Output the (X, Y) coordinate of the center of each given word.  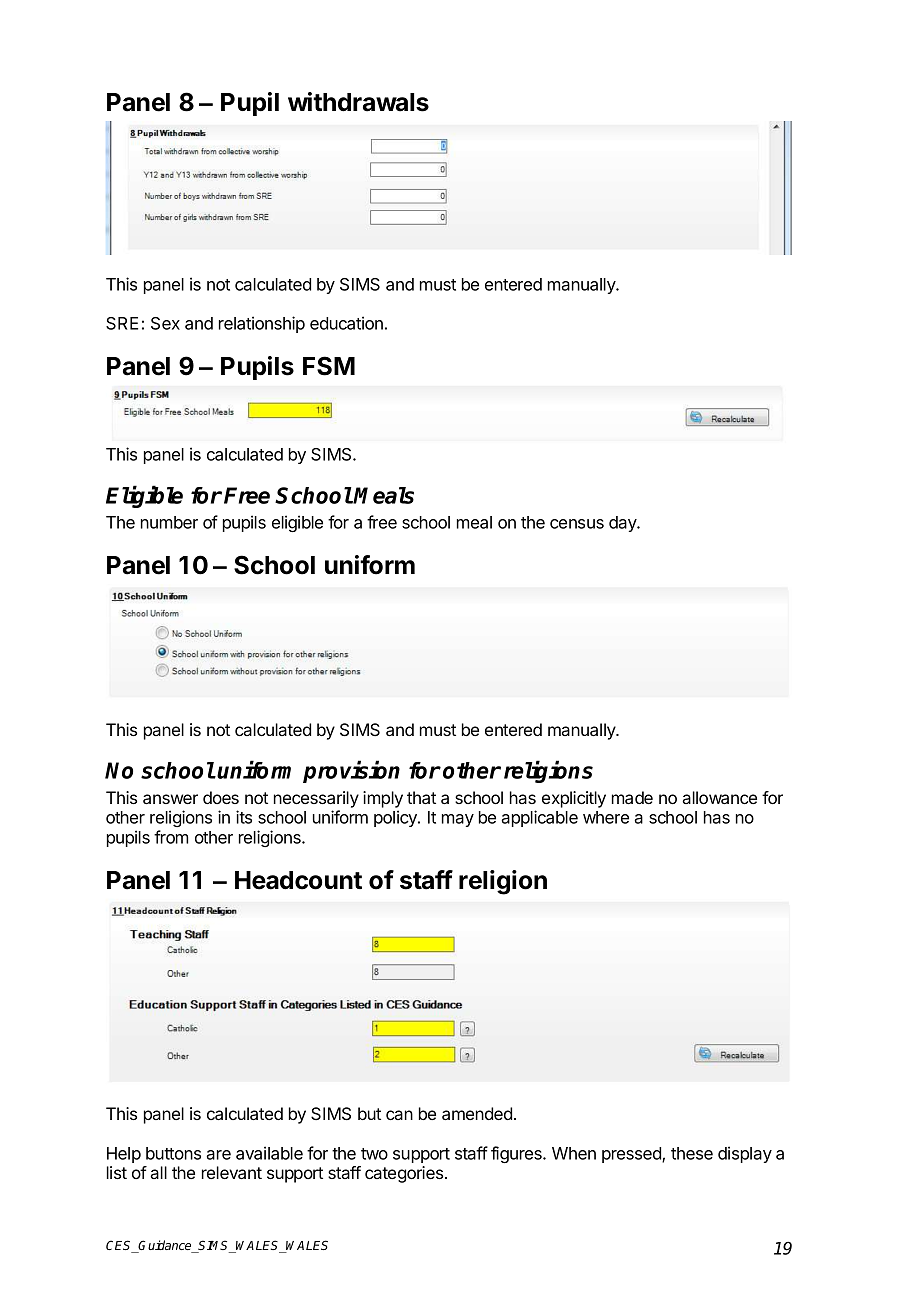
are (218, 1155)
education (346, 323)
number (169, 522)
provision (351, 772)
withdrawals (358, 102)
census (577, 524)
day (624, 524)
